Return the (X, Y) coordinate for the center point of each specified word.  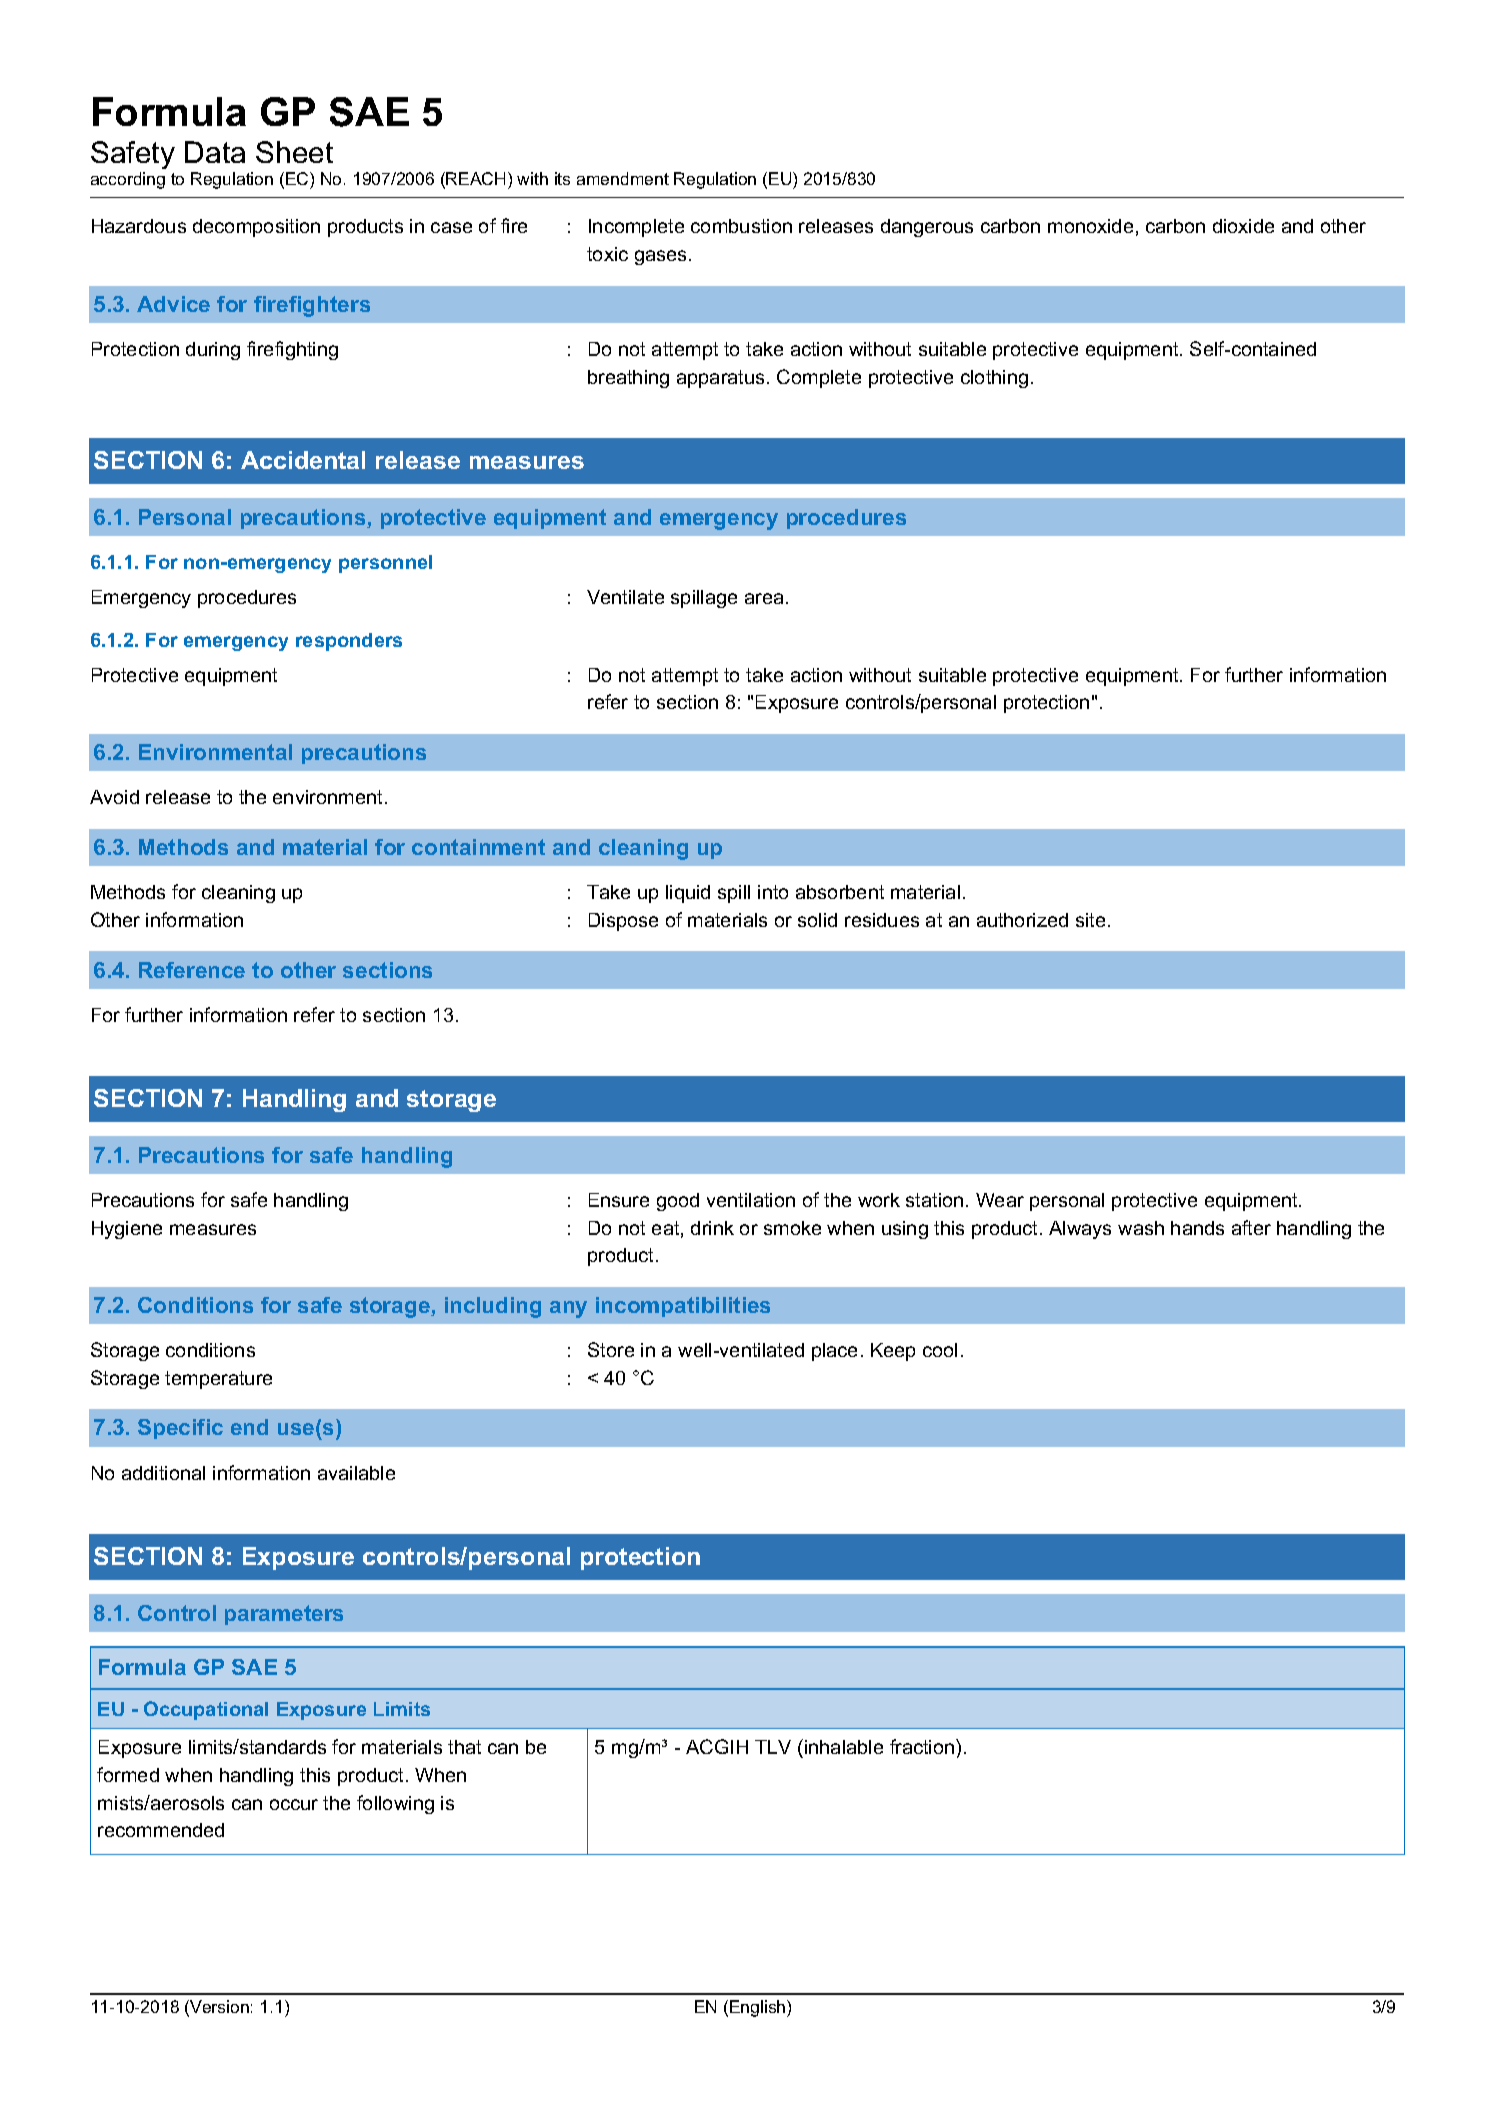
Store (611, 1349)
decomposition (256, 228)
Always (1080, 1230)
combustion (741, 226)
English (759, 2008)
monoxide (1090, 226)
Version (218, 2008)
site (1090, 920)
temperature (218, 1380)
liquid (688, 894)
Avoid (114, 797)
